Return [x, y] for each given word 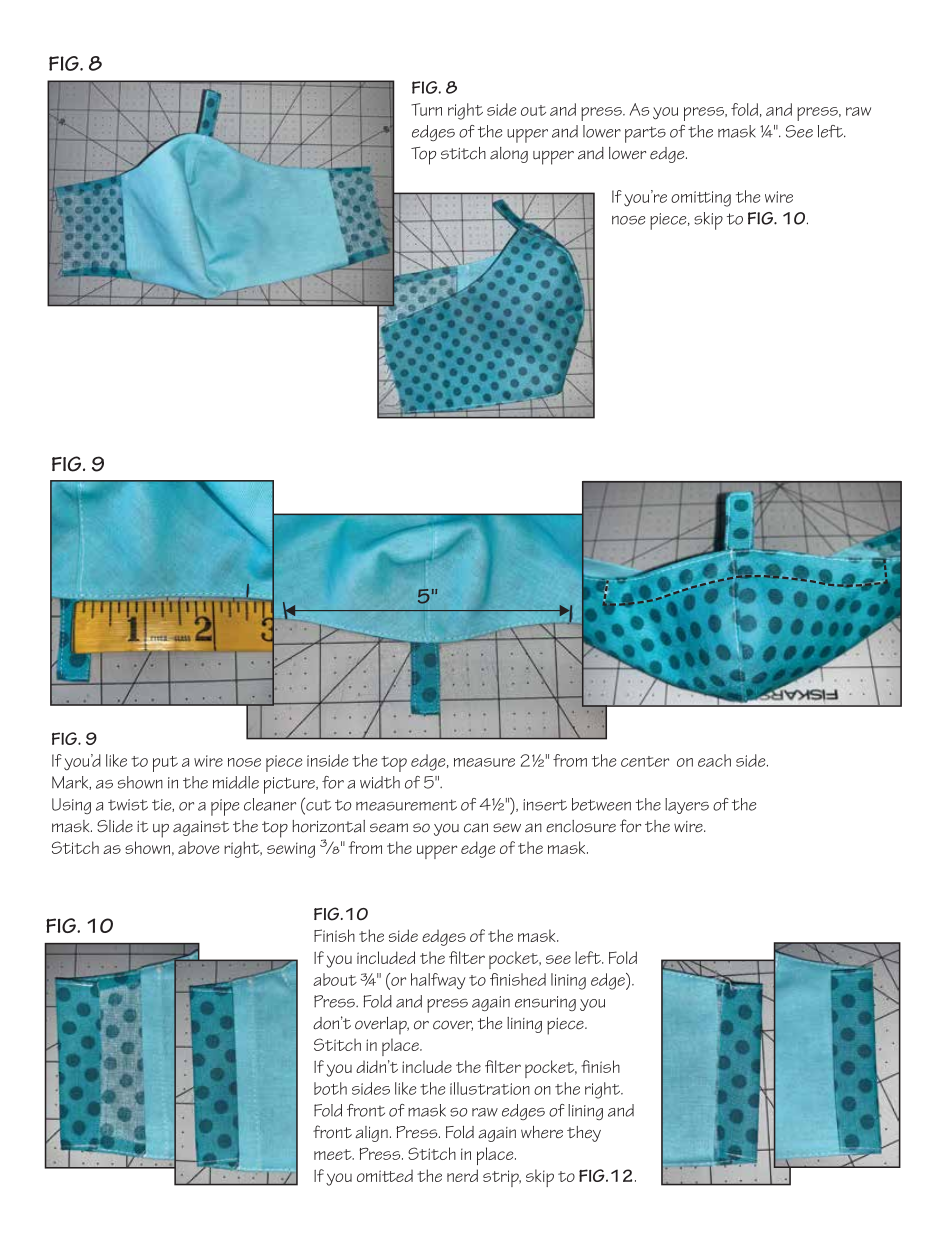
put [165, 764]
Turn [426, 109]
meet [334, 1154]
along [509, 155]
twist [128, 805]
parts [645, 134]
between [601, 804]
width [380, 782]
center [645, 761]
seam [389, 828]
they [584, 1134]
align [371, 1134]
